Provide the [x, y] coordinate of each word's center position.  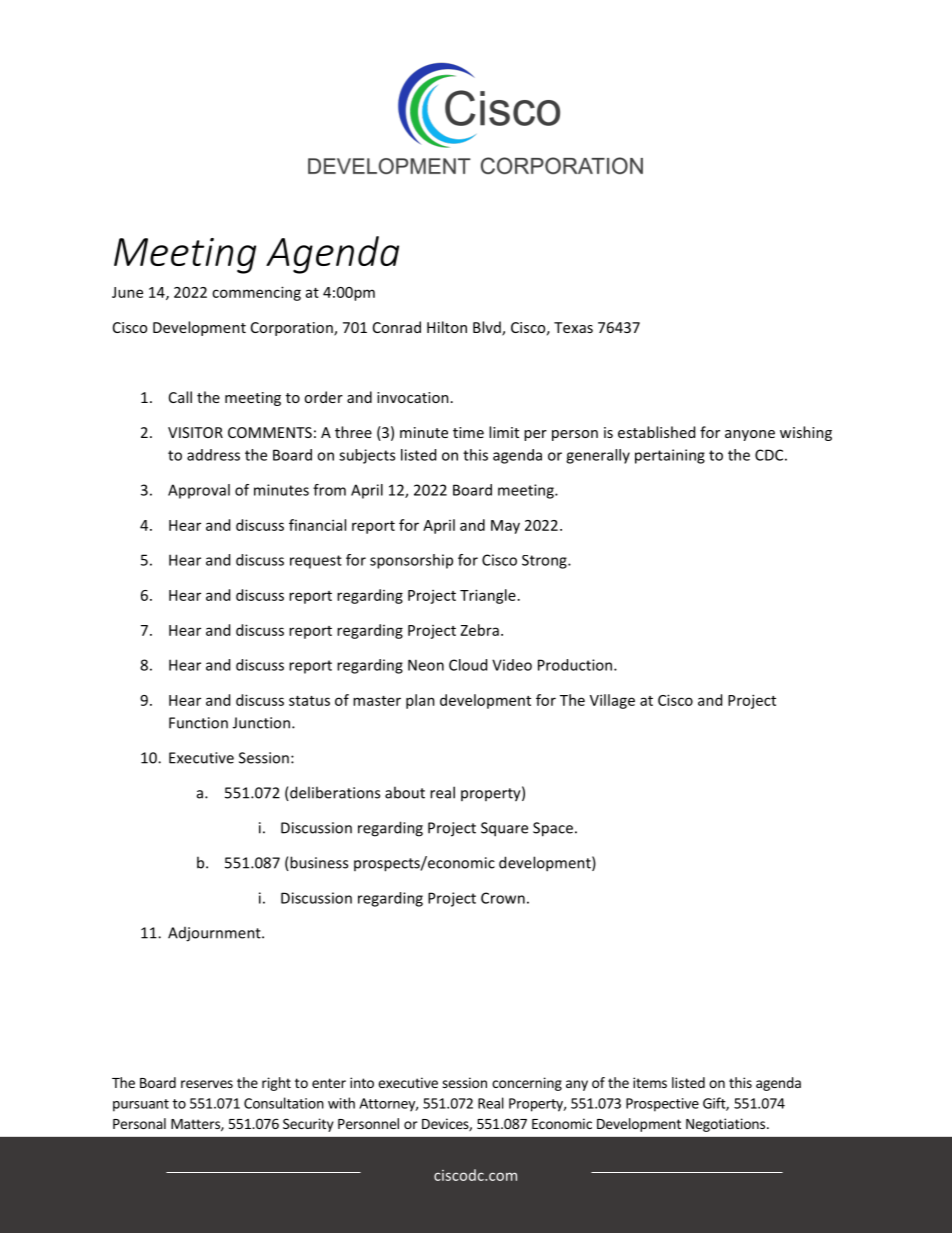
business [318, 863]
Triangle [488, 596]
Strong [545, 562]
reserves [207, 1084]
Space [553, 829]
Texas [573, 327]
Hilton [447, 327]
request [316, 562]
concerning [527, 1084]
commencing [256, 293]
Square [504, 829]
